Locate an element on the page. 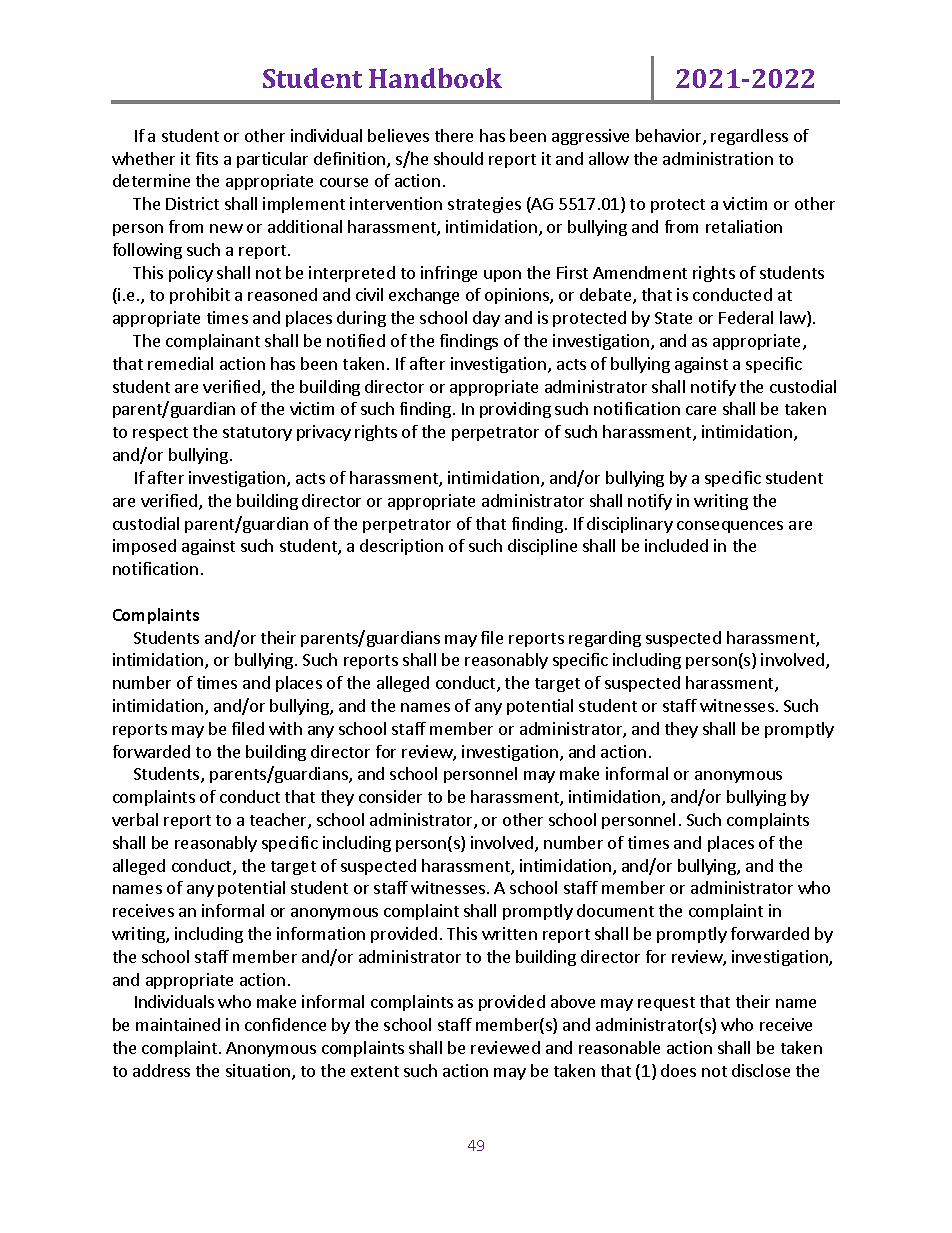 The image size is (952, 1233). statutory is located at coordinates (257, 434).
